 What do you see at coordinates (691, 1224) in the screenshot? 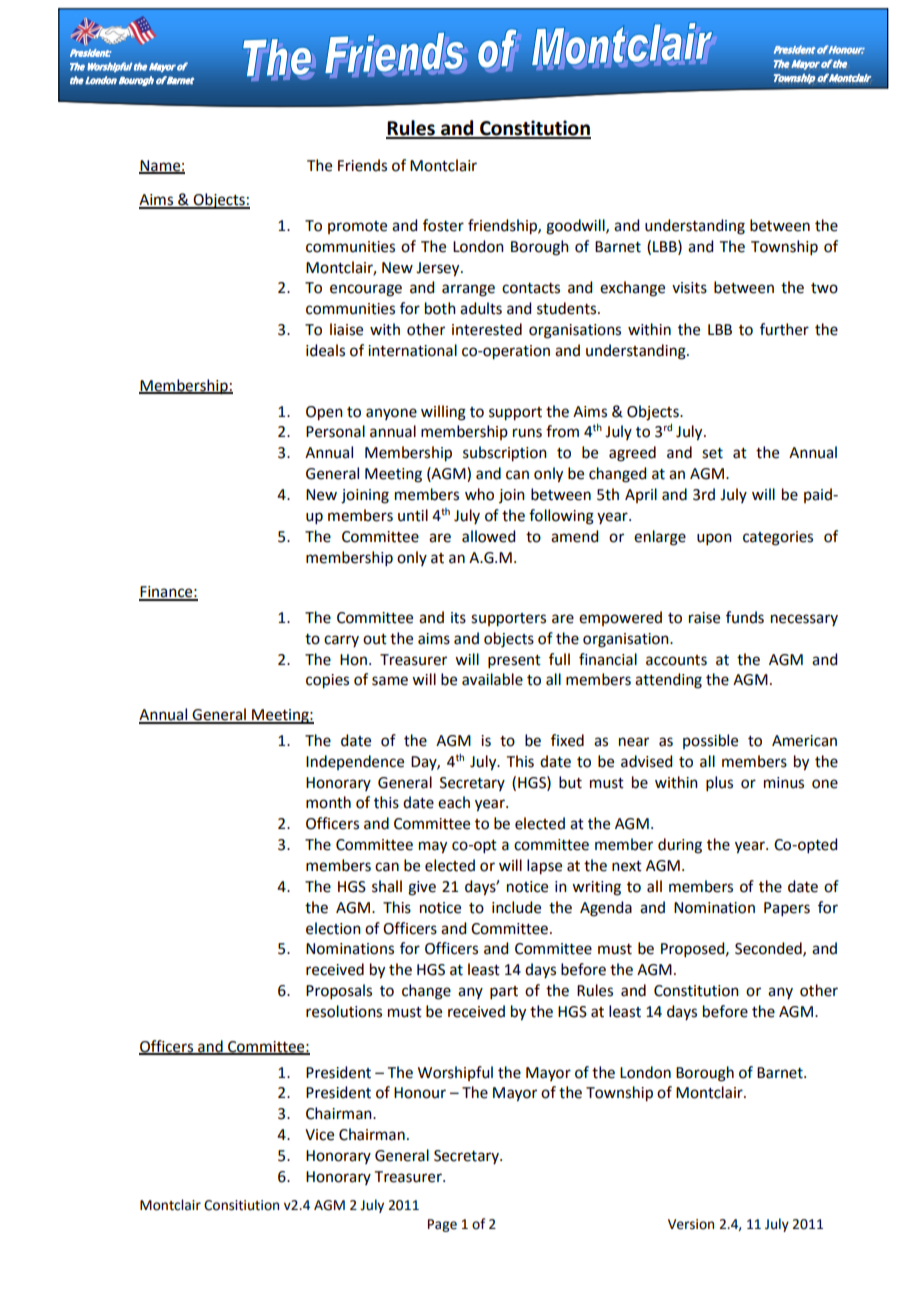
I see `Version` at bounding box center [691, 1224].
